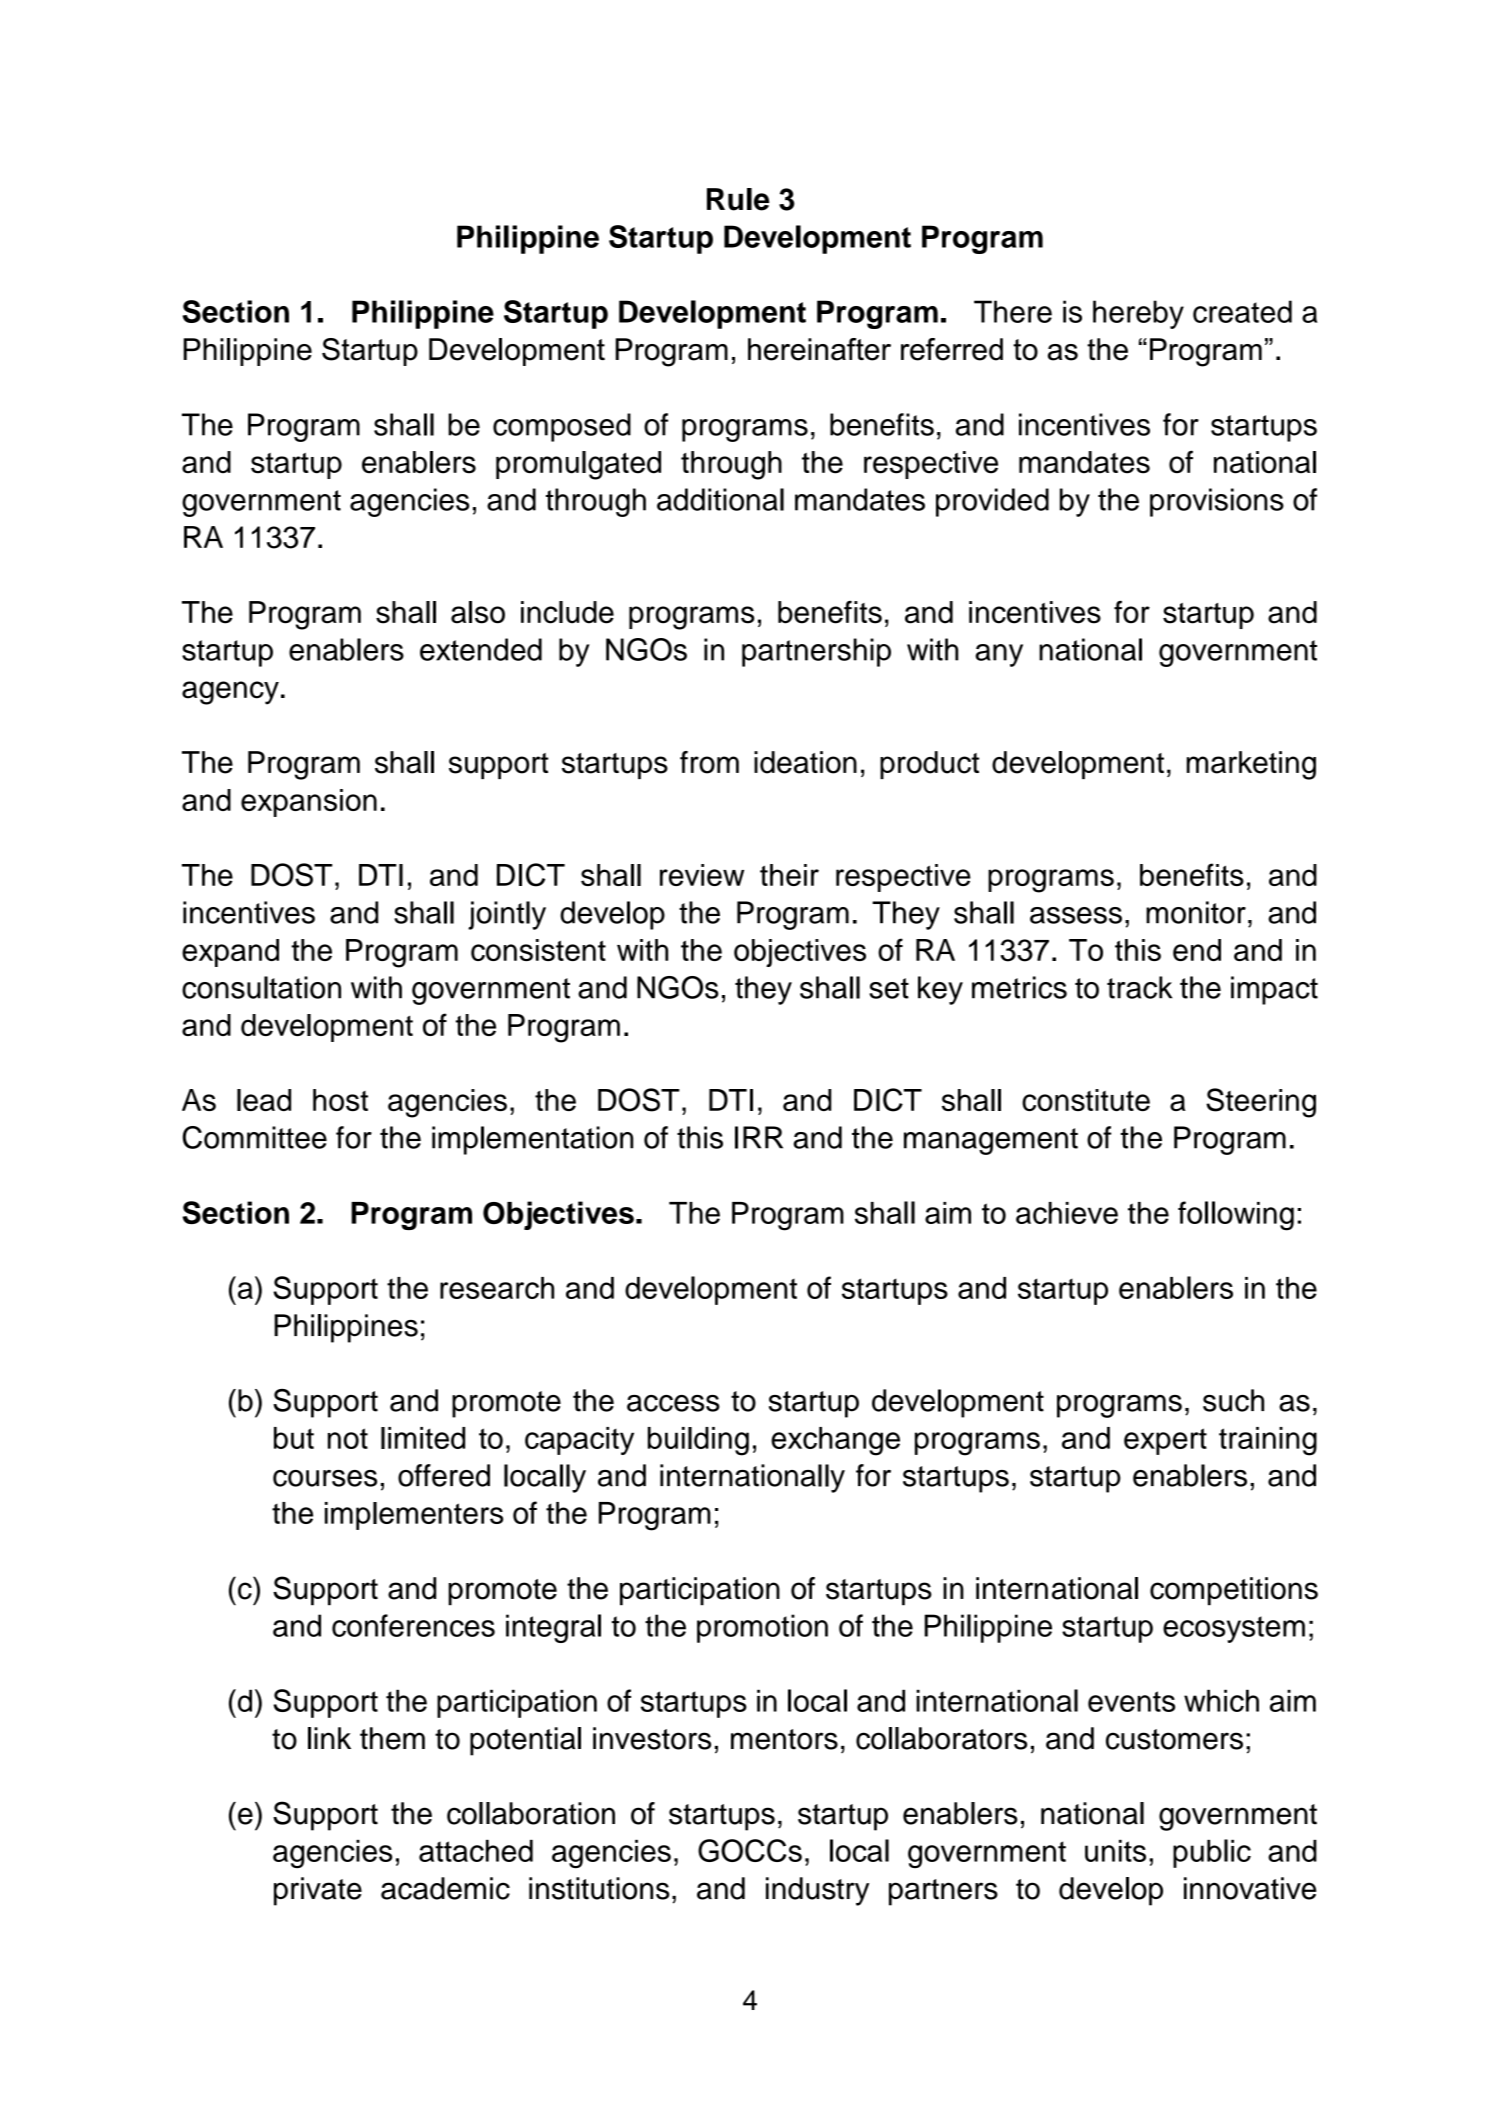 This screenshot has height=2122, width=1500. What do you see at coordinates (759, 1137) in the screenshot?
I see `IRR` at bounding box center [759, 1137].
